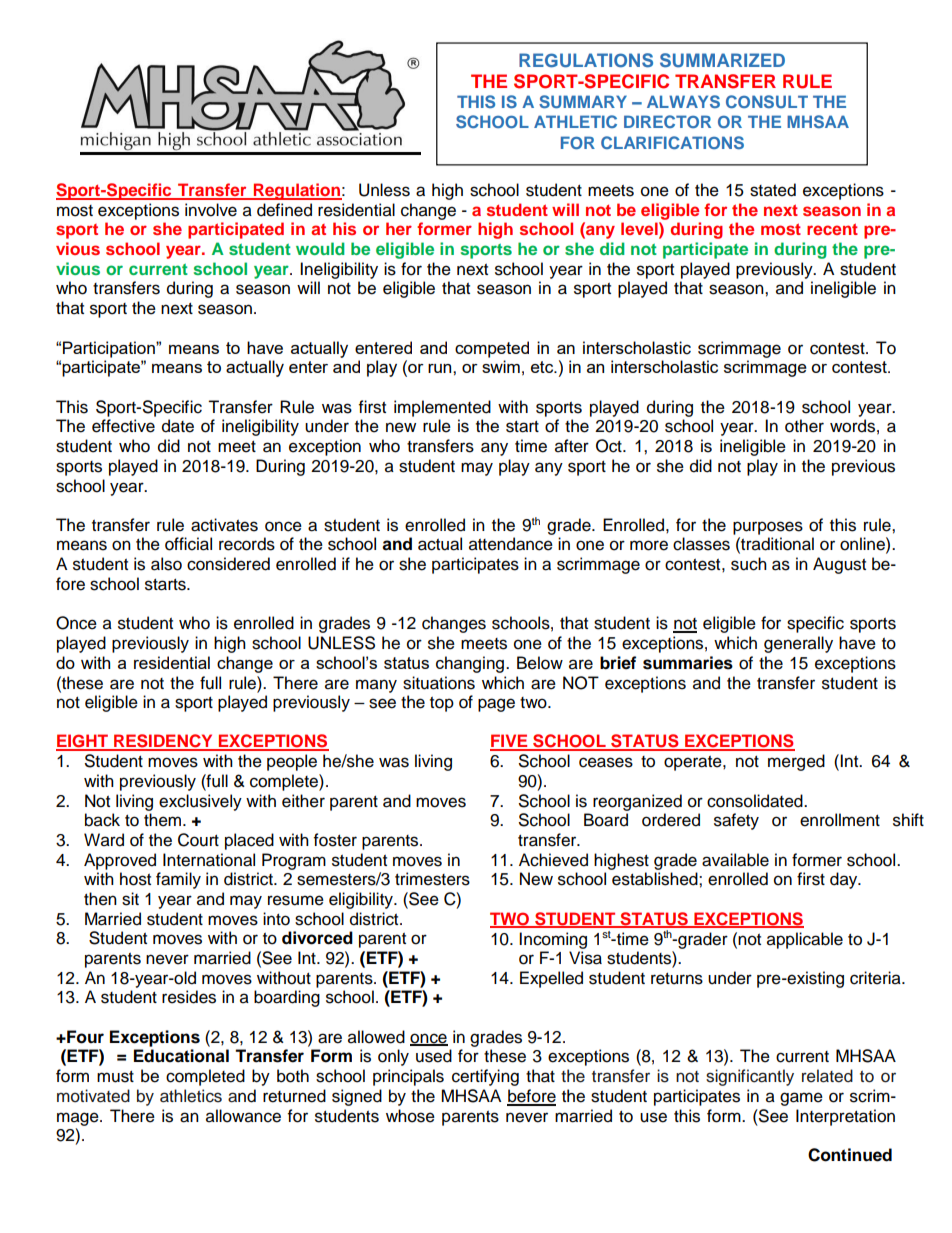 This screenshot has width=952, height=1233. I want to click on allowance, so click(243, 1116).
